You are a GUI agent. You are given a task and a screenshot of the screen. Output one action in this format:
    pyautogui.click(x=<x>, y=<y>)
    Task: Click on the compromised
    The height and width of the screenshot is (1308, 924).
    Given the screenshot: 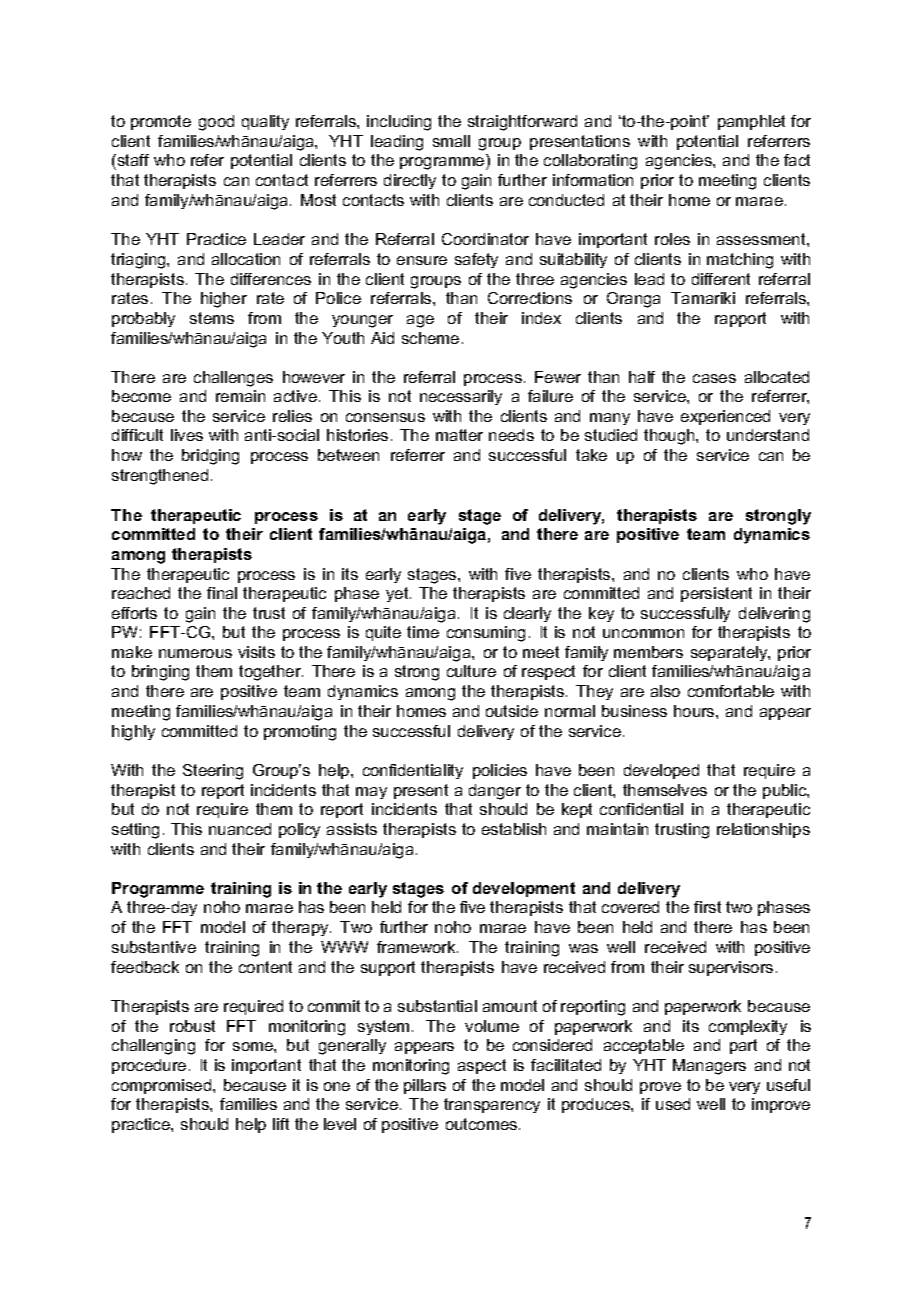 What is the action you would take?
    pyautogui.click(x=163, y=1086)
